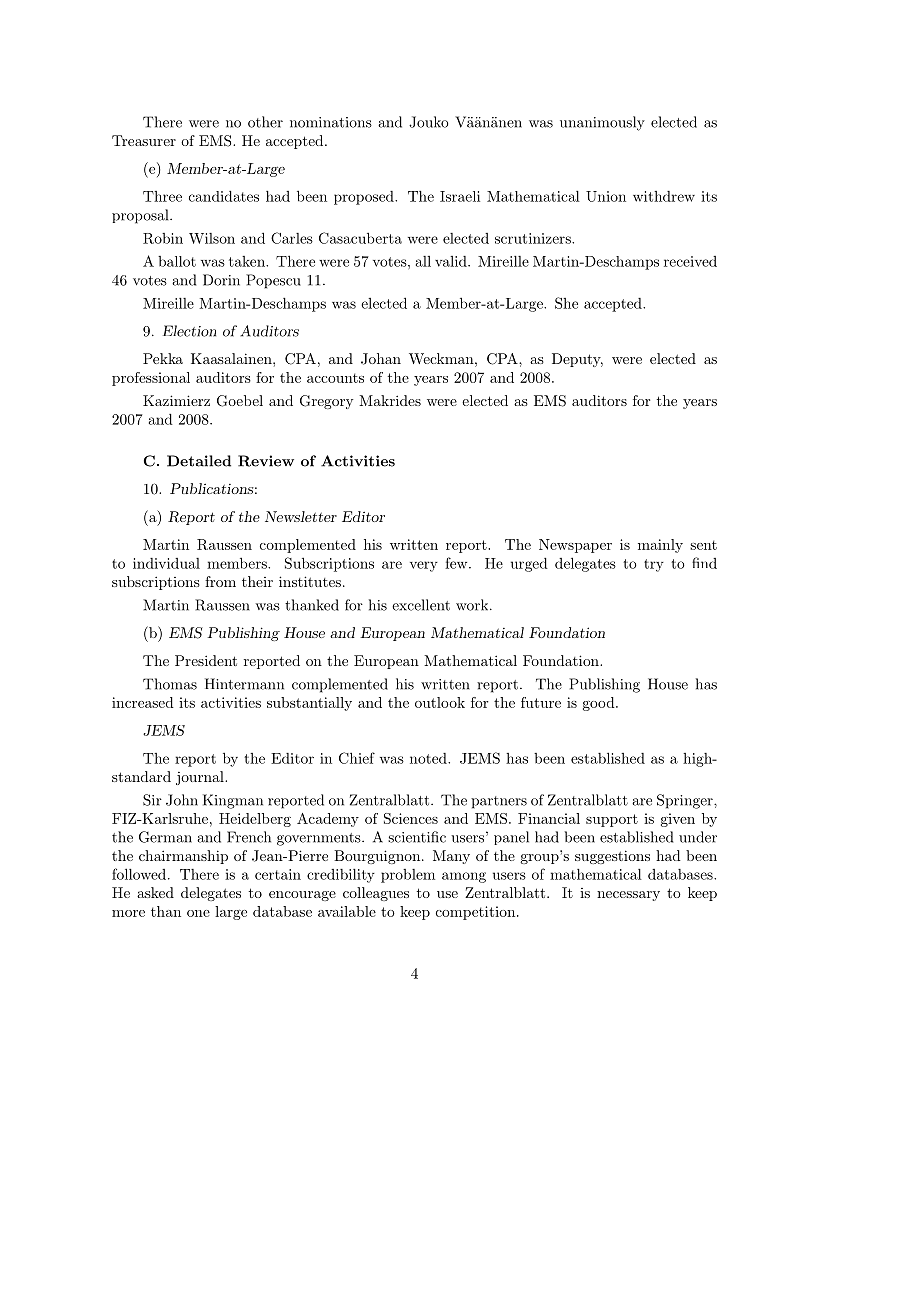 Image resolution: width=924 pixels, height=1308 pixels. Describe the element at coordinates (424, 566) in the image. I see `very` at that location.
